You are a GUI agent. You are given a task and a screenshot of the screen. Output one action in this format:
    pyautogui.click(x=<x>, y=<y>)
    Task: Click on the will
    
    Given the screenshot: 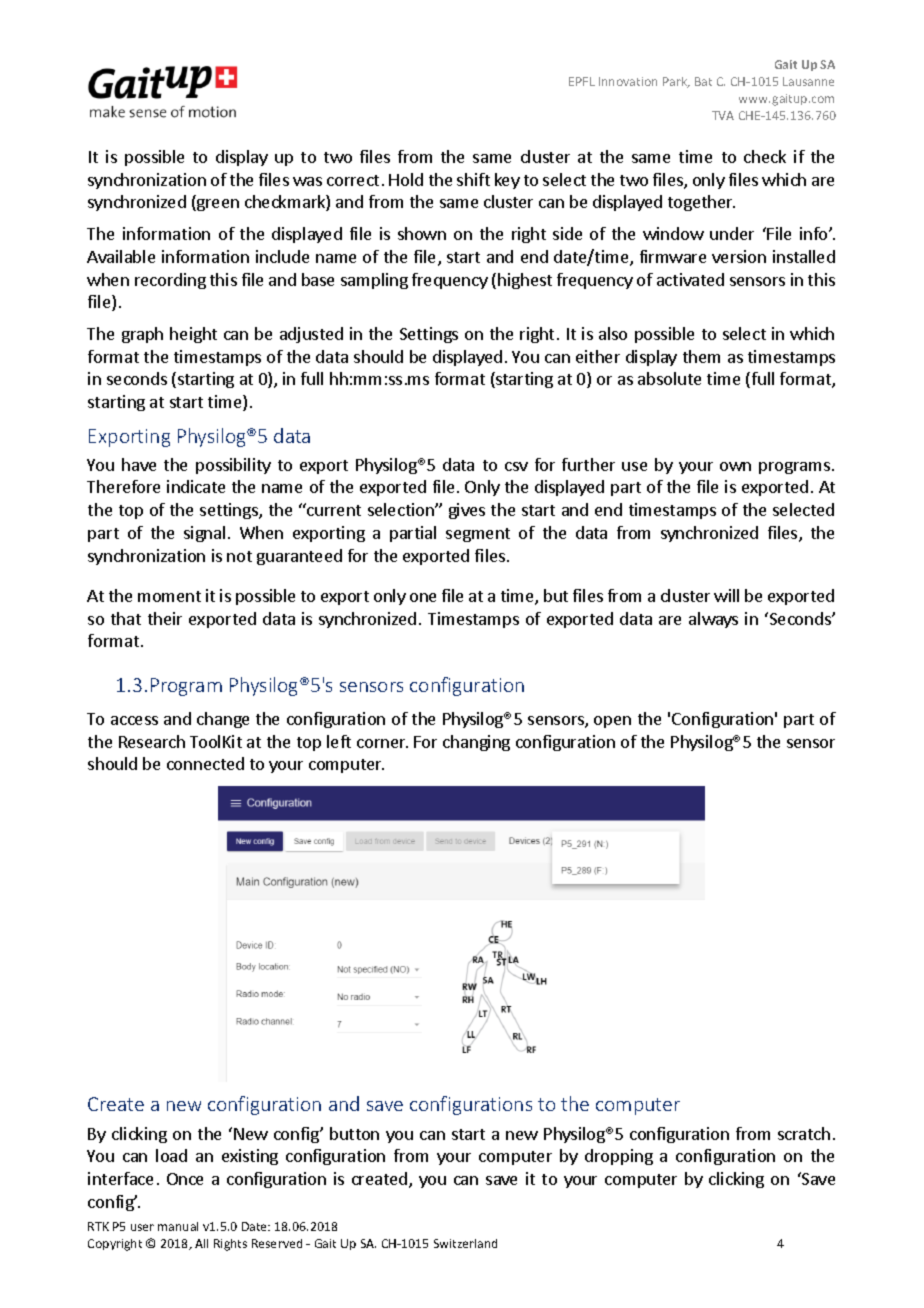 What is the action you would take?
    pyautogui.click(x=726, y=595)
